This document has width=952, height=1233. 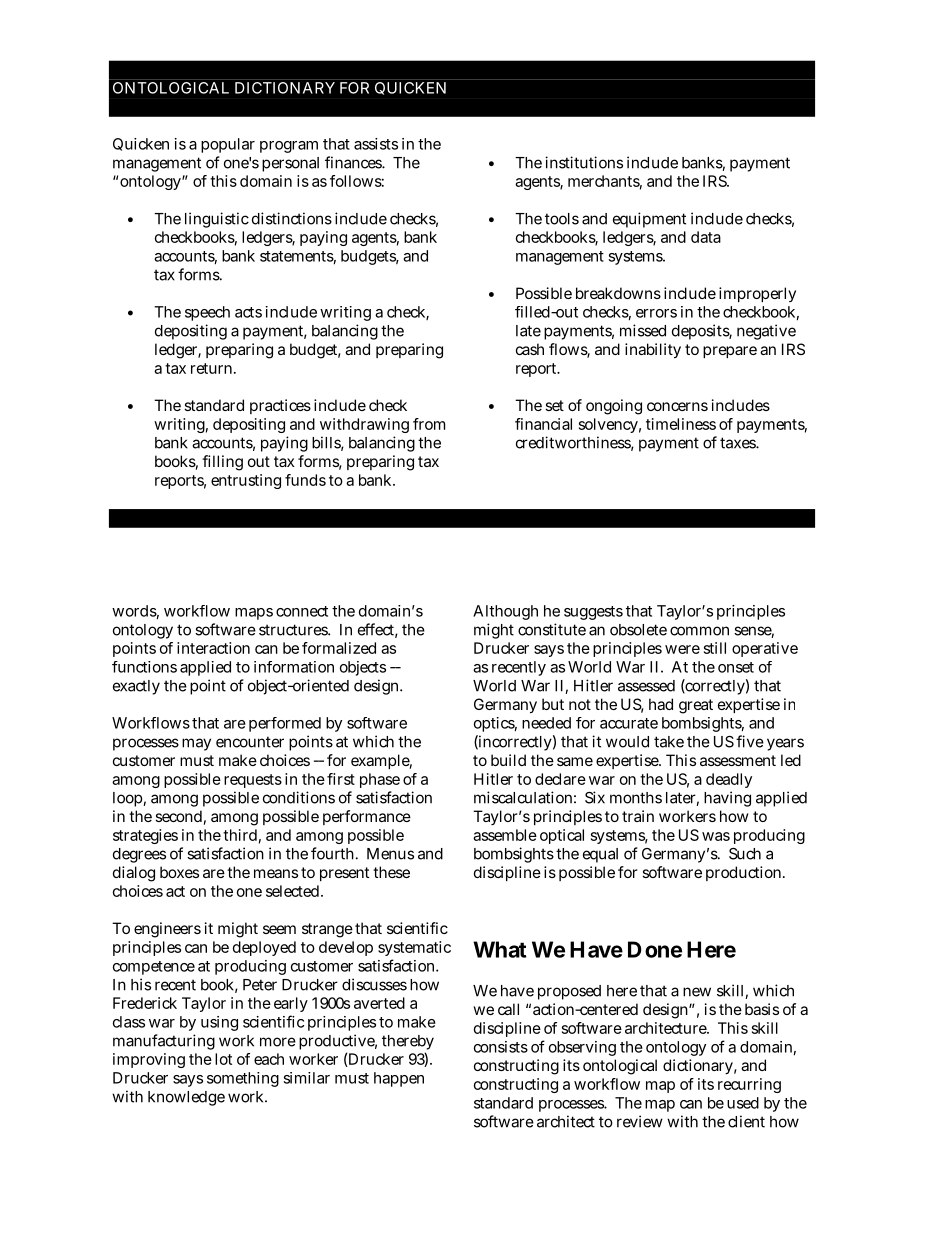 What do you see at coordinates (505, 835) in the document?
I see `assemble` at bounding box center [505, 835].
